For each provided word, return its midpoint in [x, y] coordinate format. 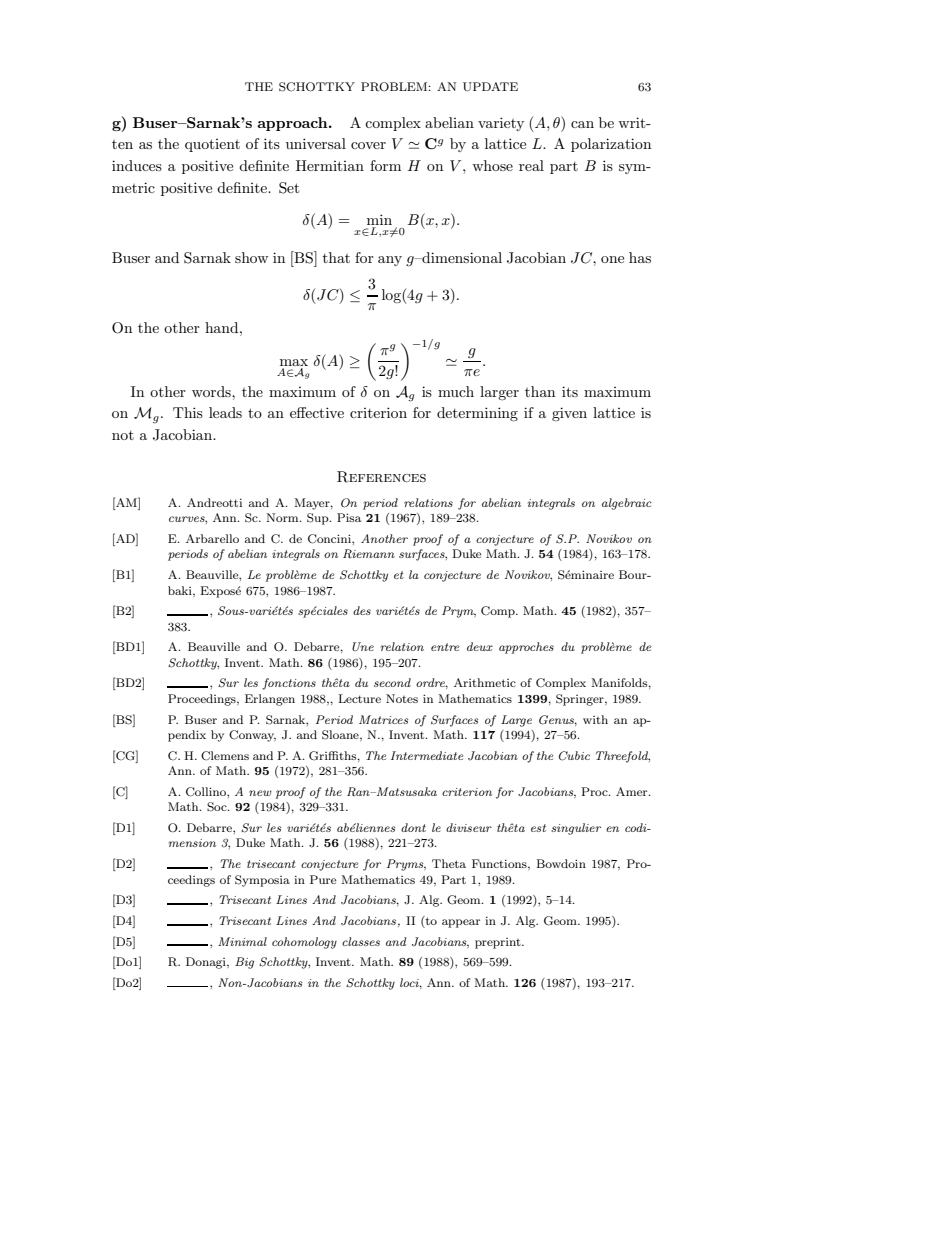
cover [368, 145]
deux [480, 646]
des [362, 610]
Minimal [242, 941]
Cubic [574, 756]
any [390, 261]
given [569, 414]
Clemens [225, 756]
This [188, 412]
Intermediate [427, 755]
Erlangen [270, 700]
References [381, 477]
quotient [212, 145]
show [251, 257]
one [612, 259]
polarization [611, 145]
